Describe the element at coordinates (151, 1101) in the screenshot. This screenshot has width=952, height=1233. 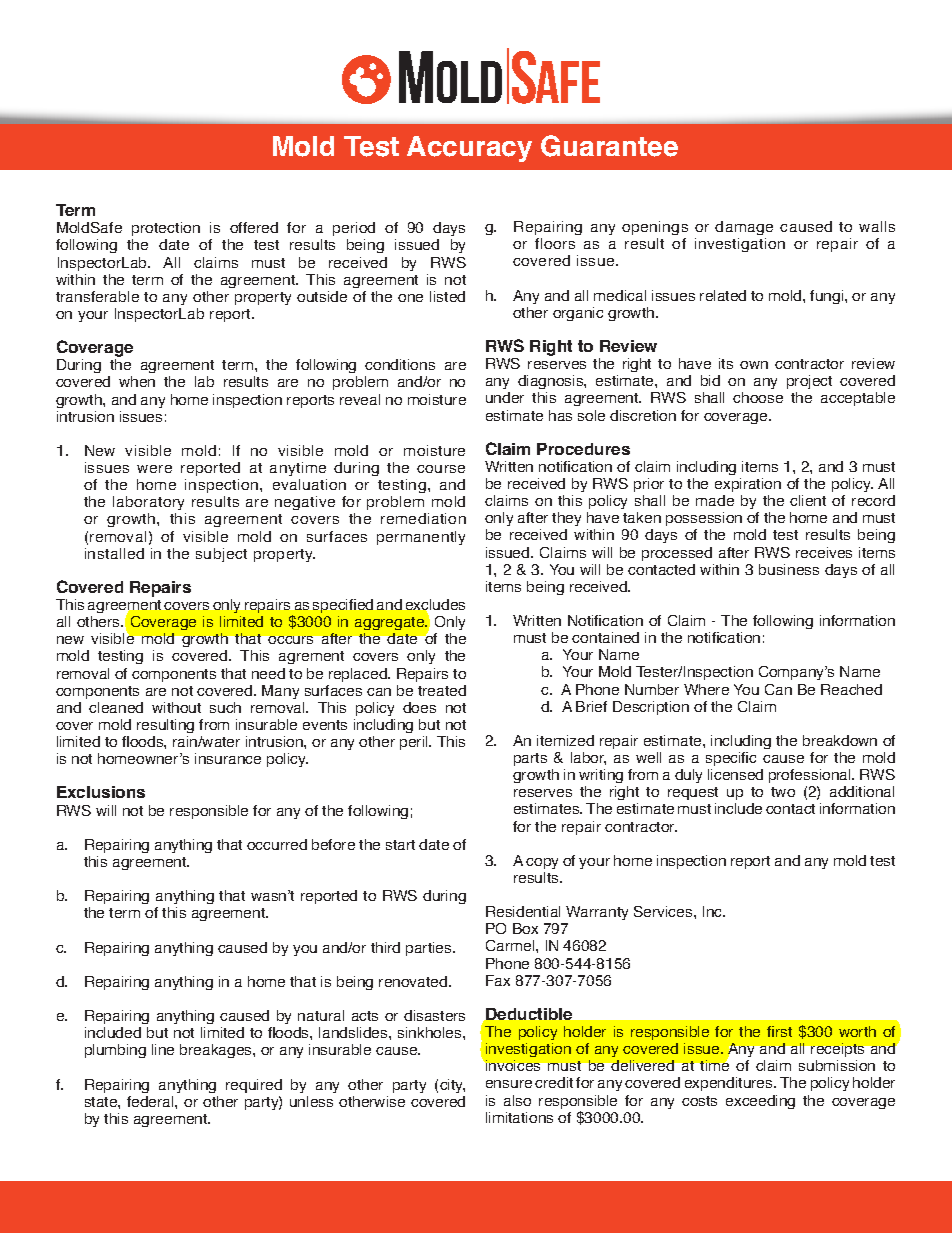
I see `federal` at that location.
